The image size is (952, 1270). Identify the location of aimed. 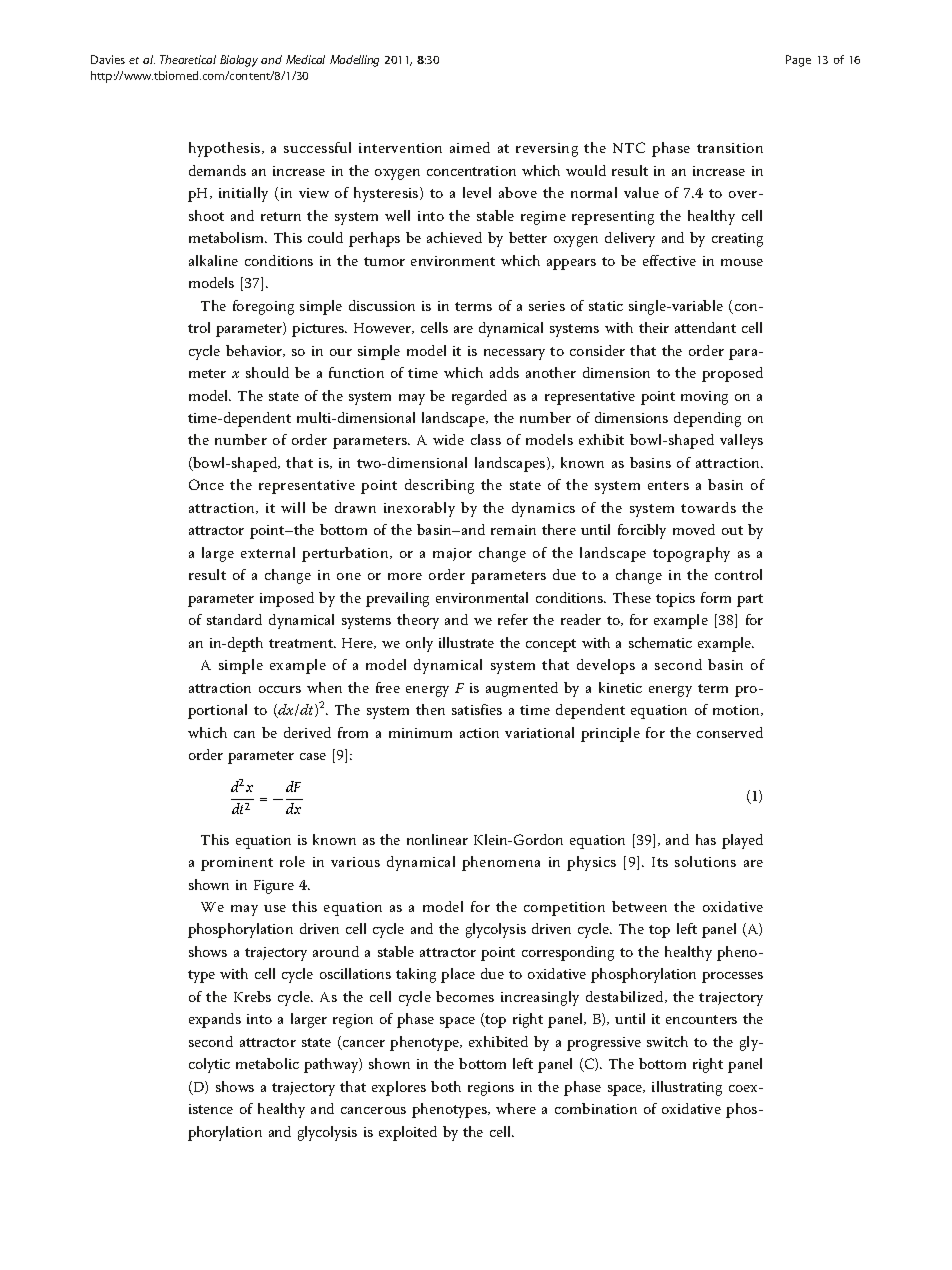
(470, 147).
